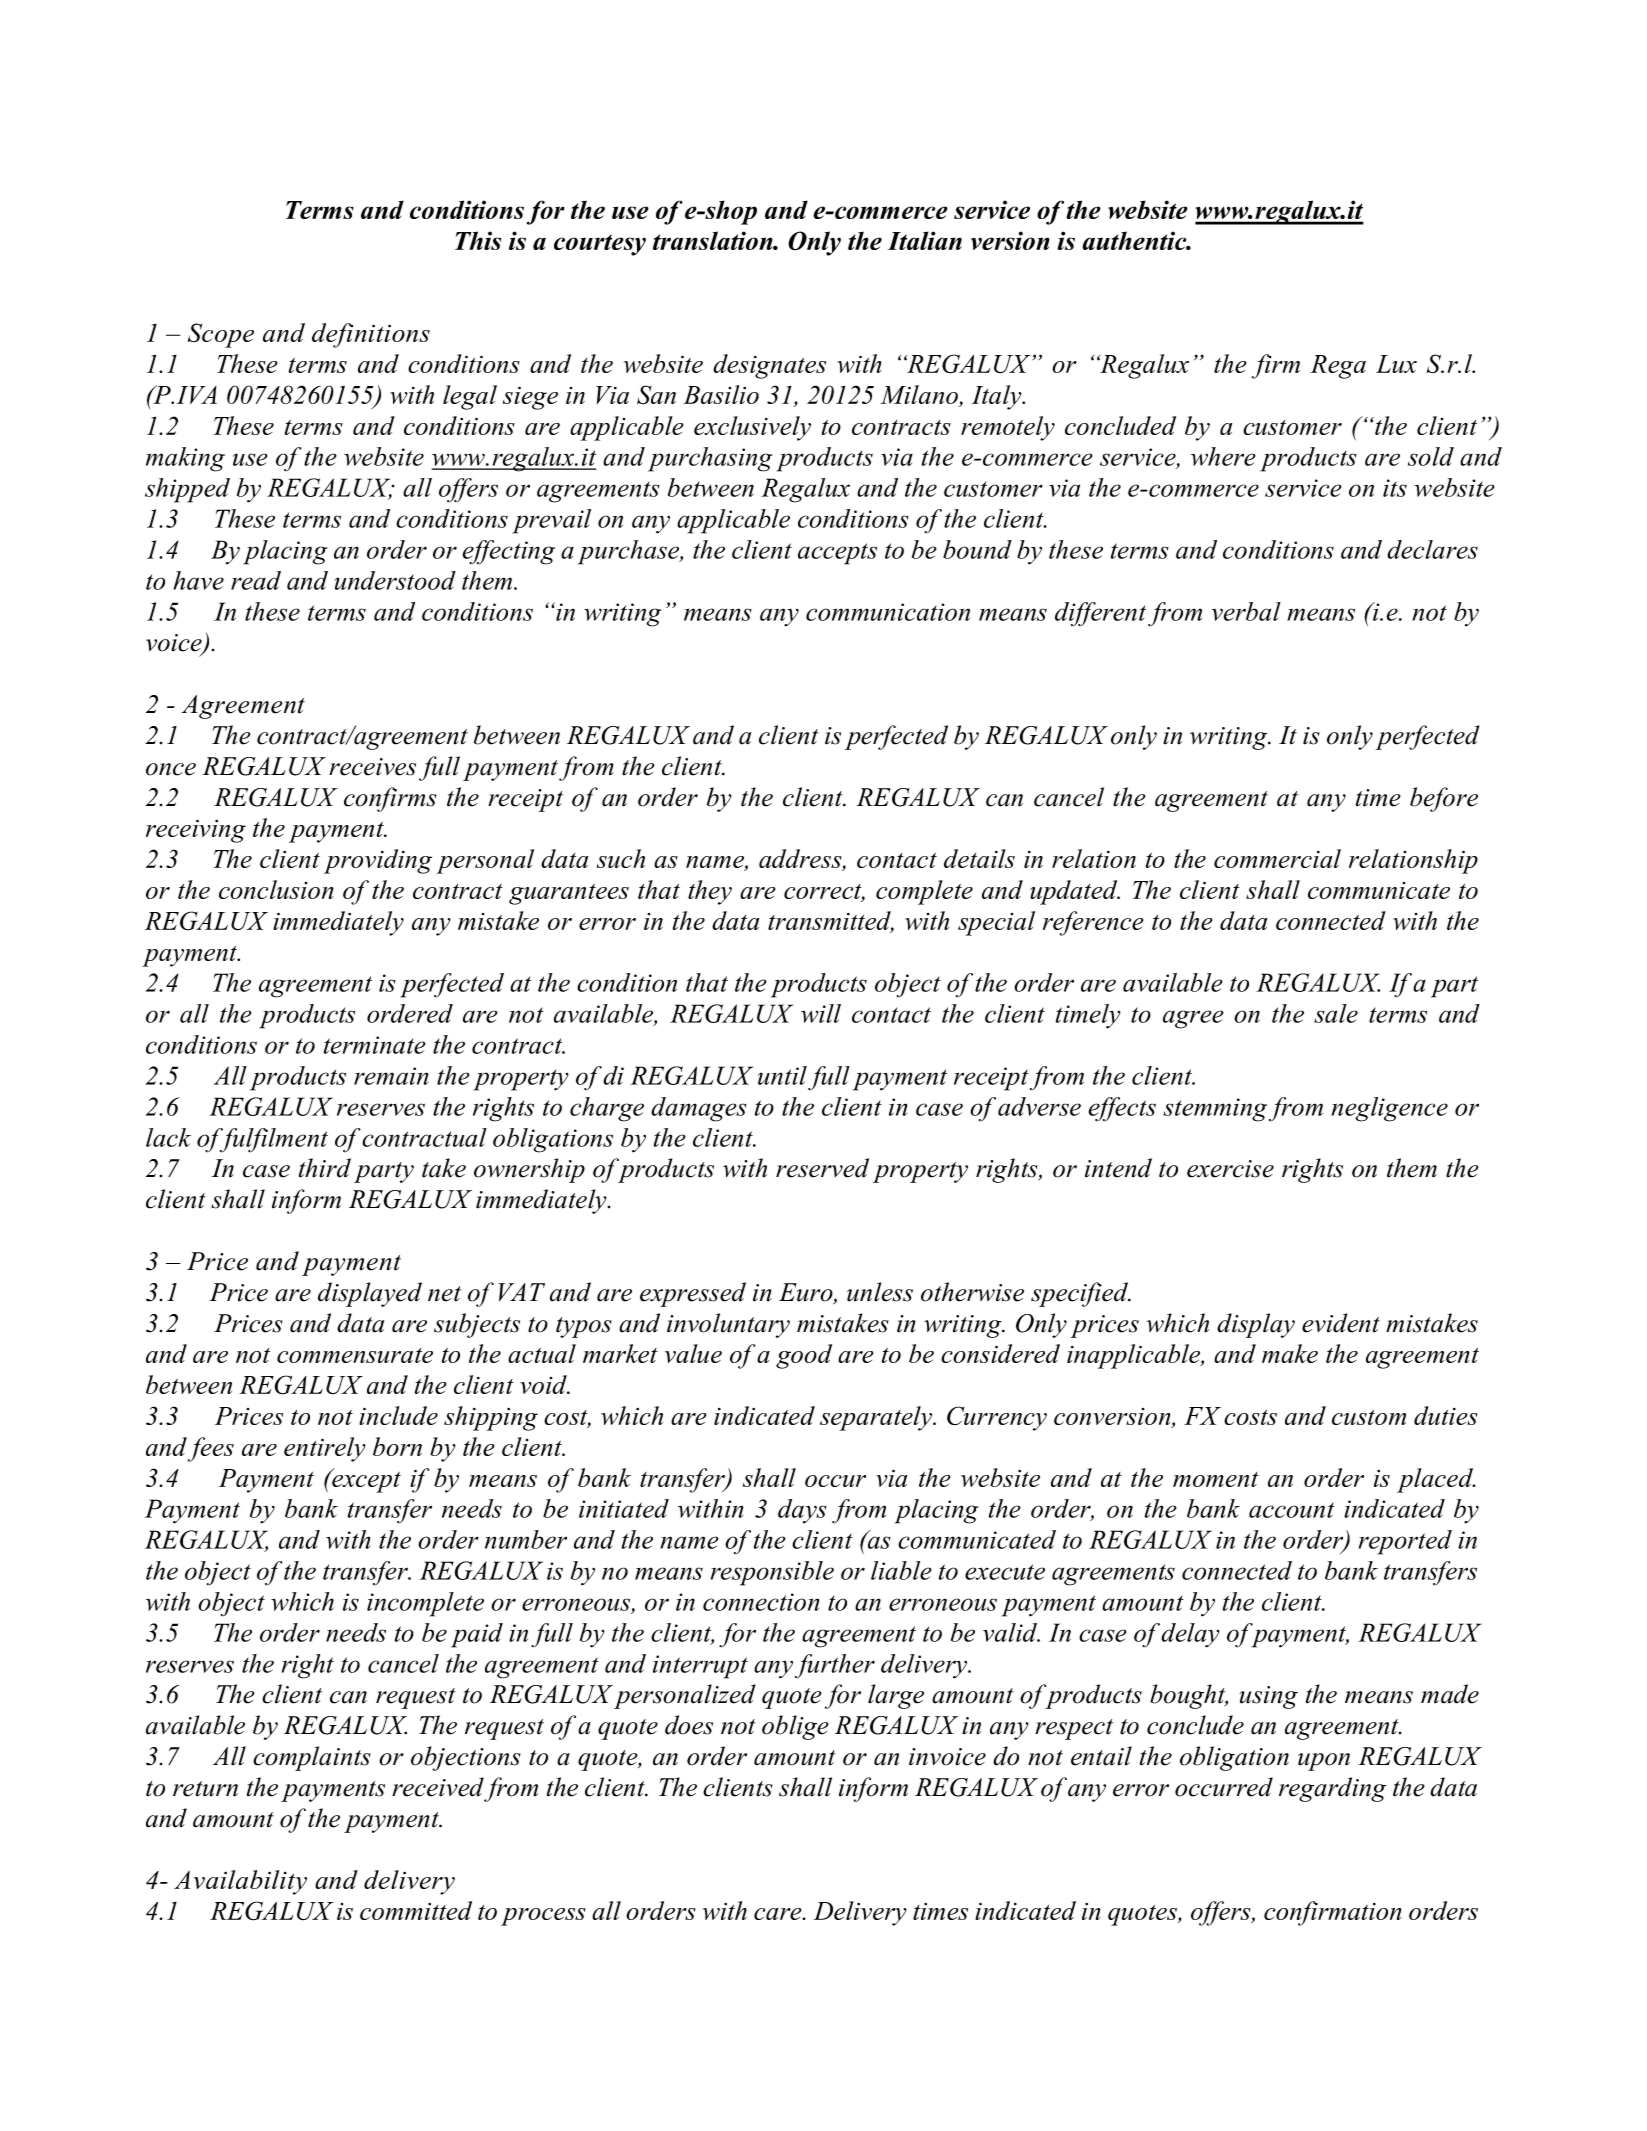 This image has width=1647, height=2131. I want to click on where, so click(1223, 456).
